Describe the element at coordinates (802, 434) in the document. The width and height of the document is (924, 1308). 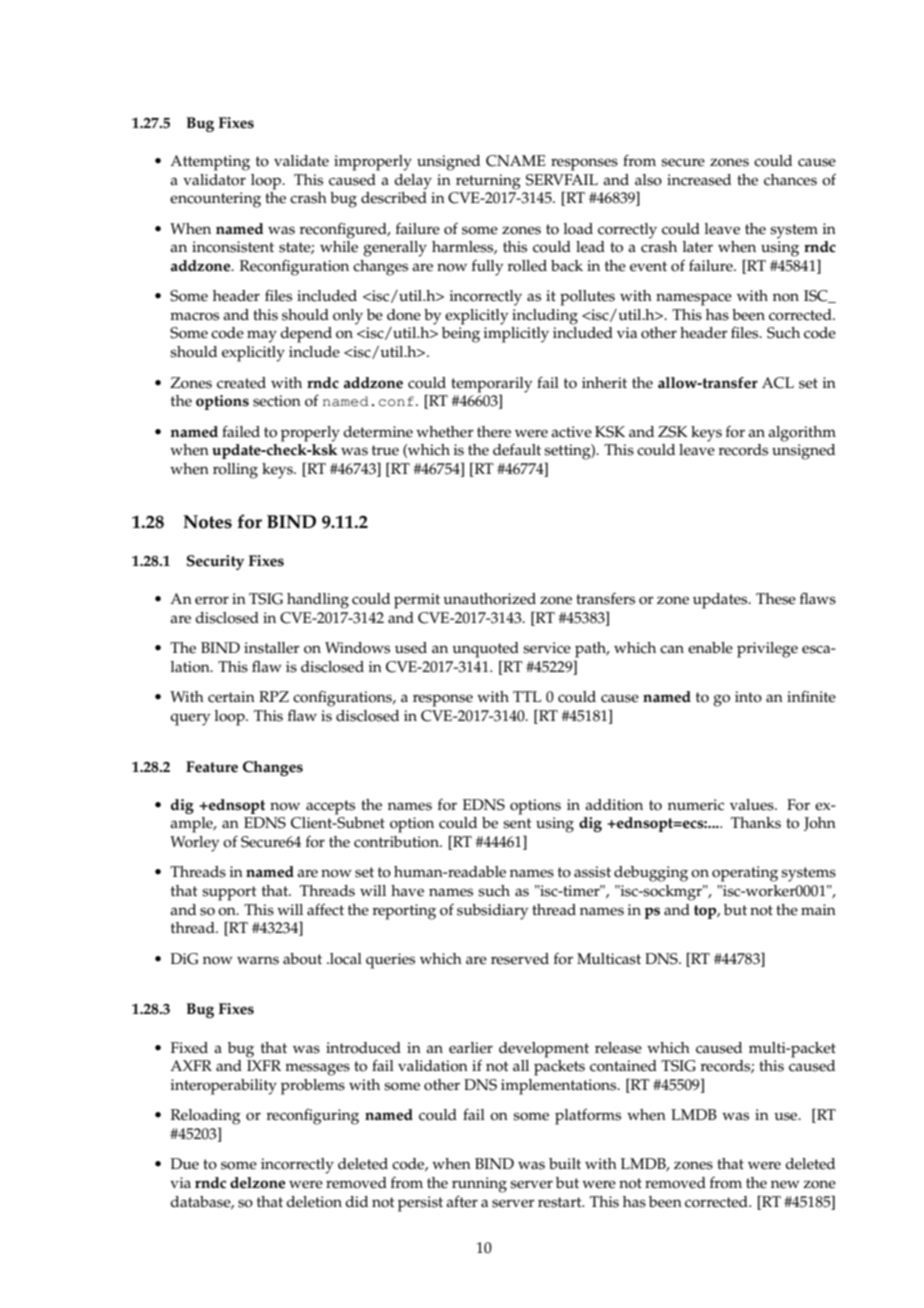
I see `algorithm` at that location.
